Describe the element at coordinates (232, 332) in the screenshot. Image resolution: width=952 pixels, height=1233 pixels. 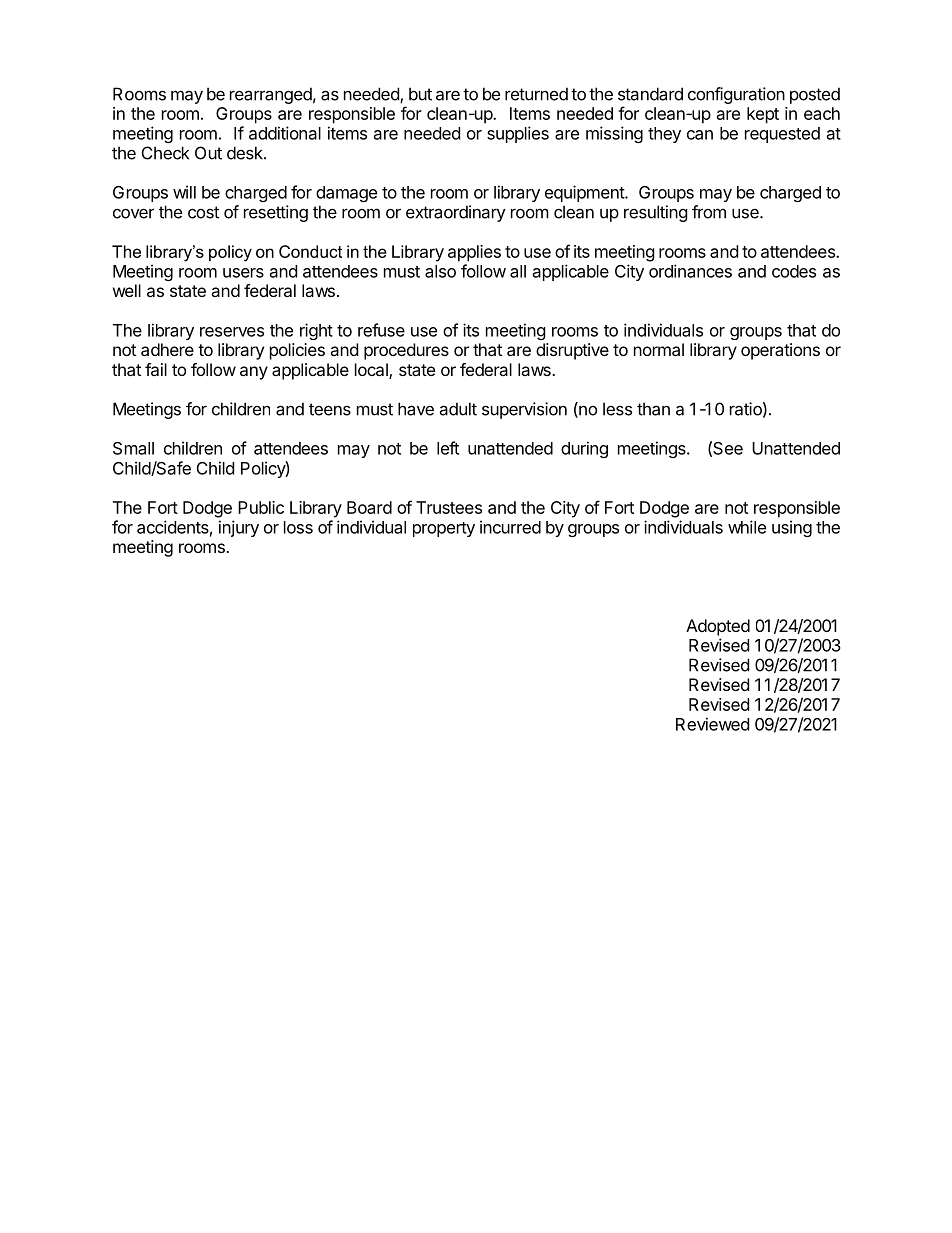
I see `reserves` at that location.
